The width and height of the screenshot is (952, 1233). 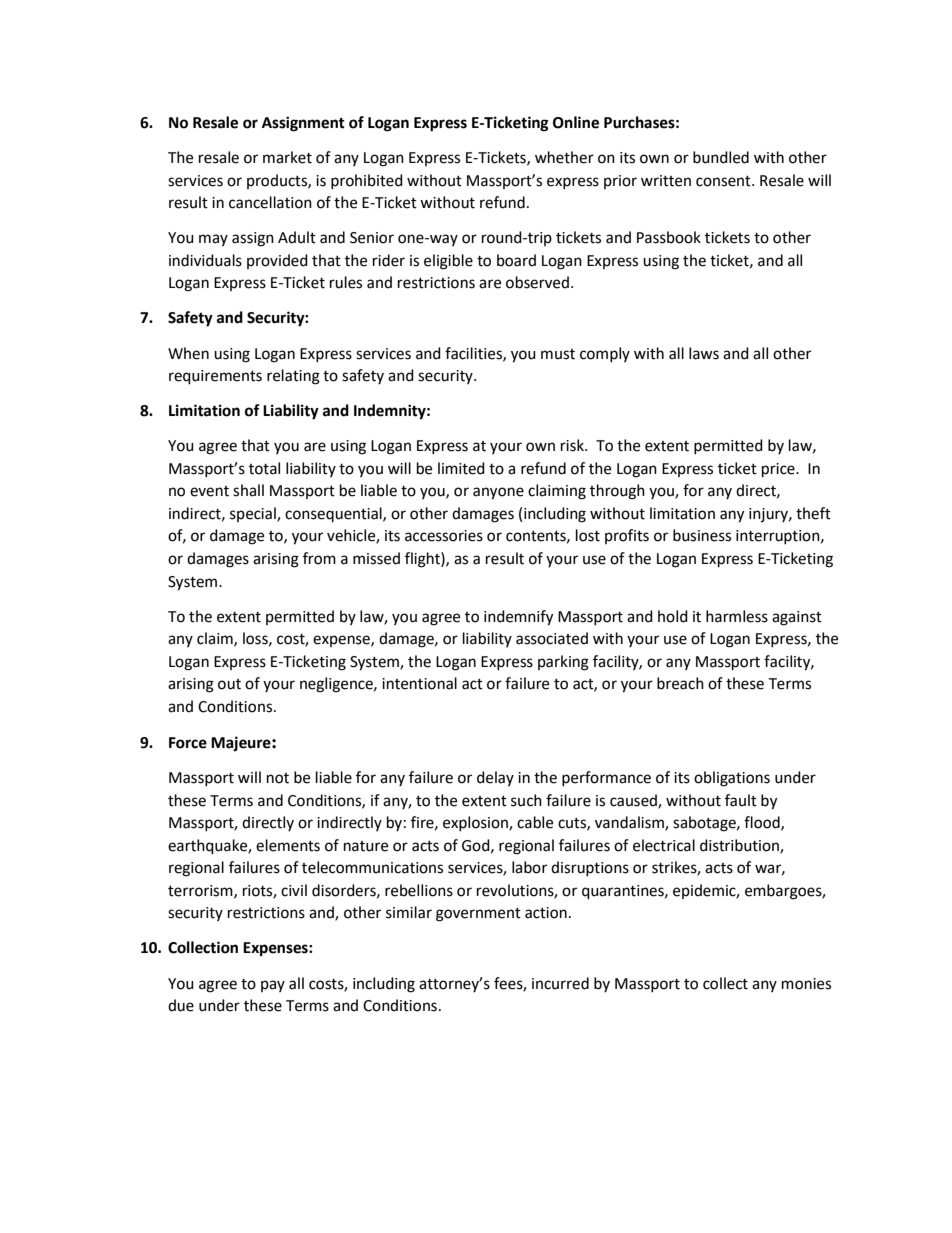 I want to click on shall, so click(x=248, y=490).
